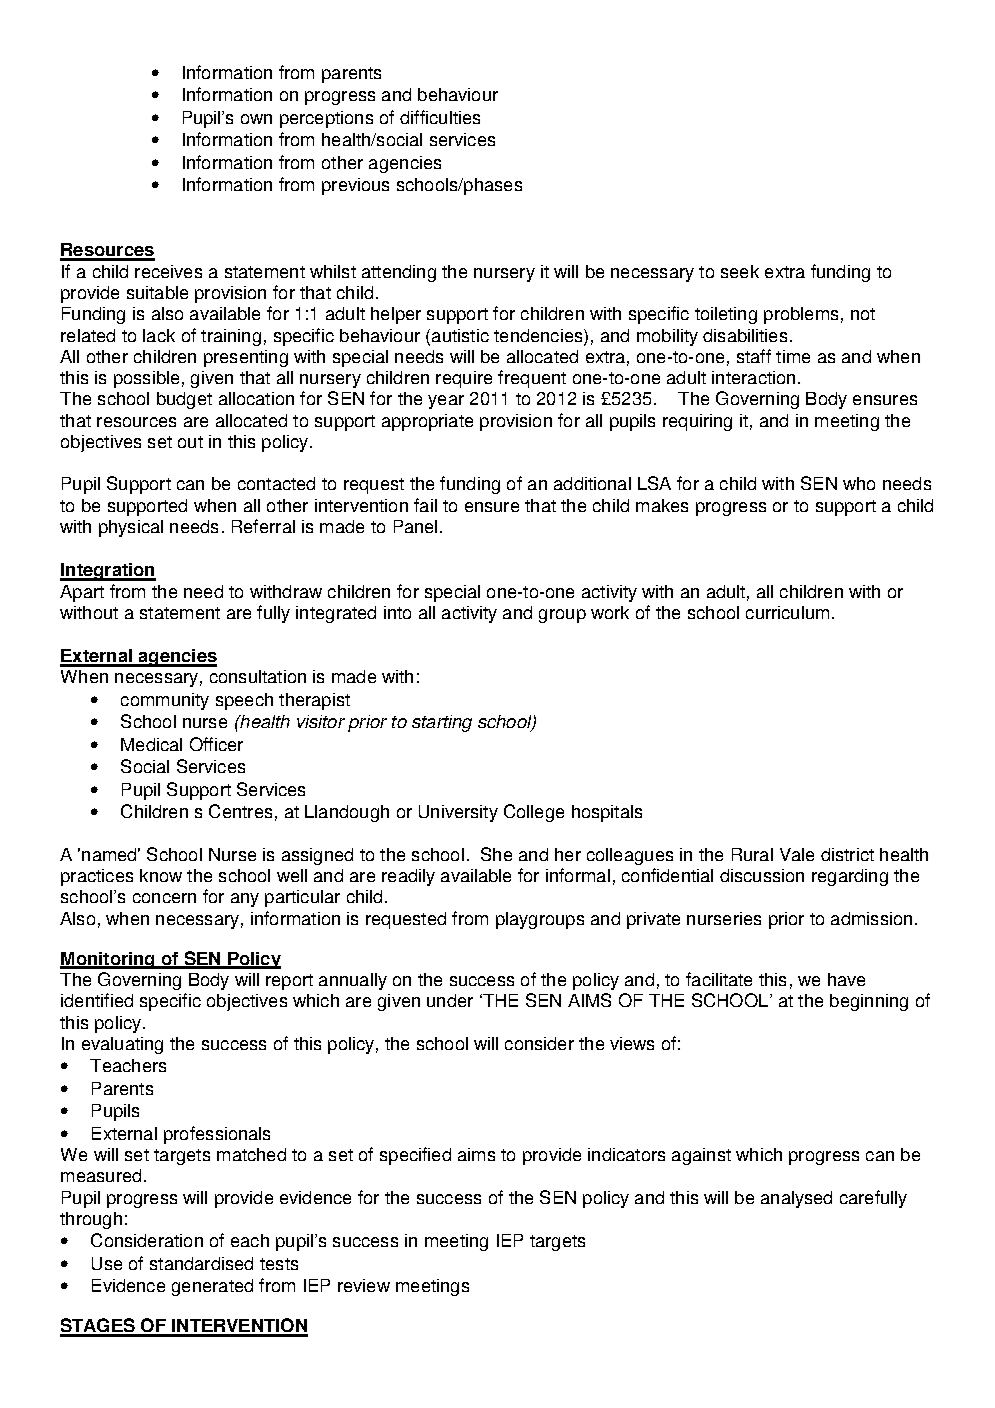 The width and height of the screenshot is (995, 1408). What do you see at coordinates (201, 1263) in the screenshot?
I see `standardised` at bounding box center [201, 1263].
